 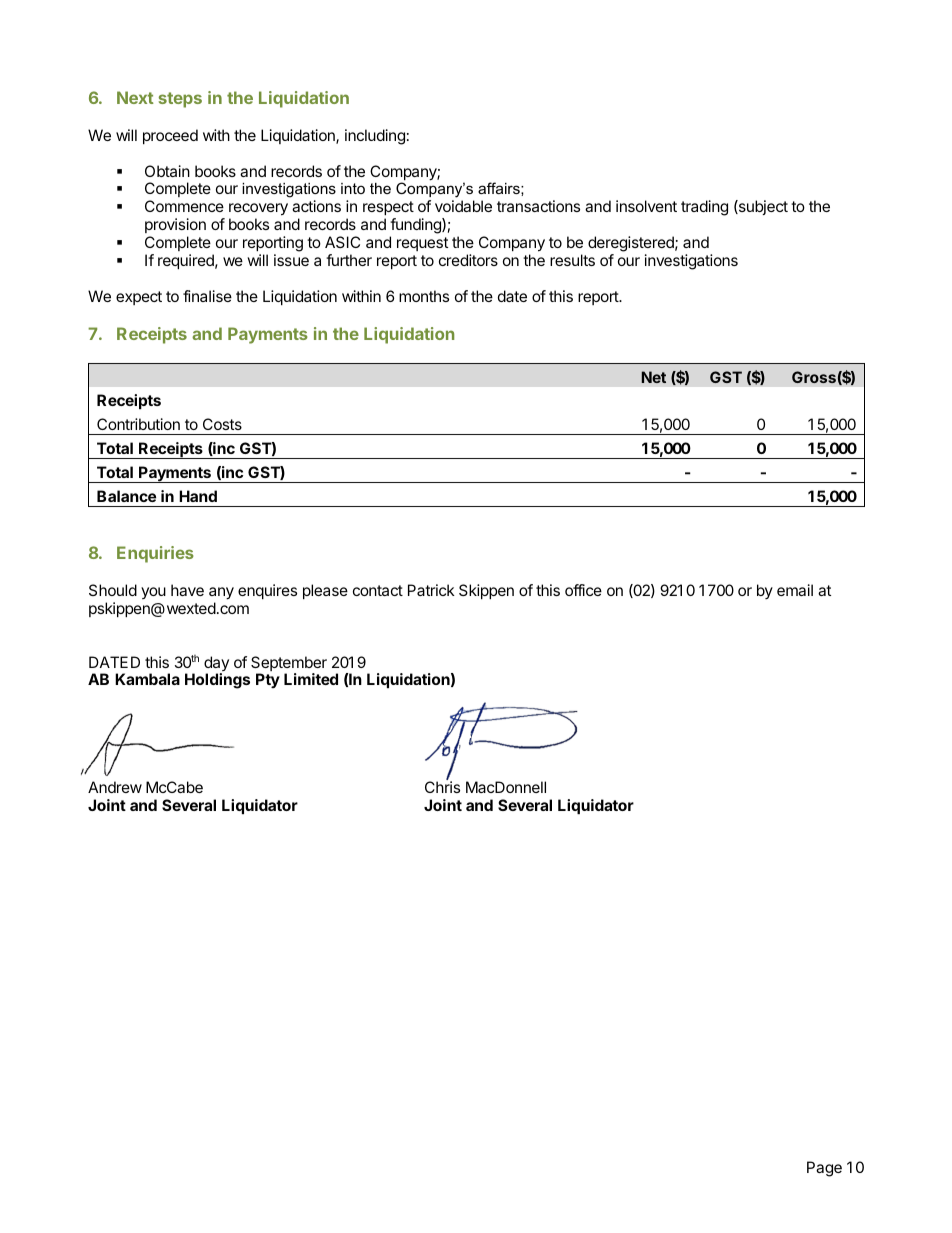 What do you see at coordinates (115, 787) in the screenshot?
I see `Andrew` at bounding box center [115, 787].
